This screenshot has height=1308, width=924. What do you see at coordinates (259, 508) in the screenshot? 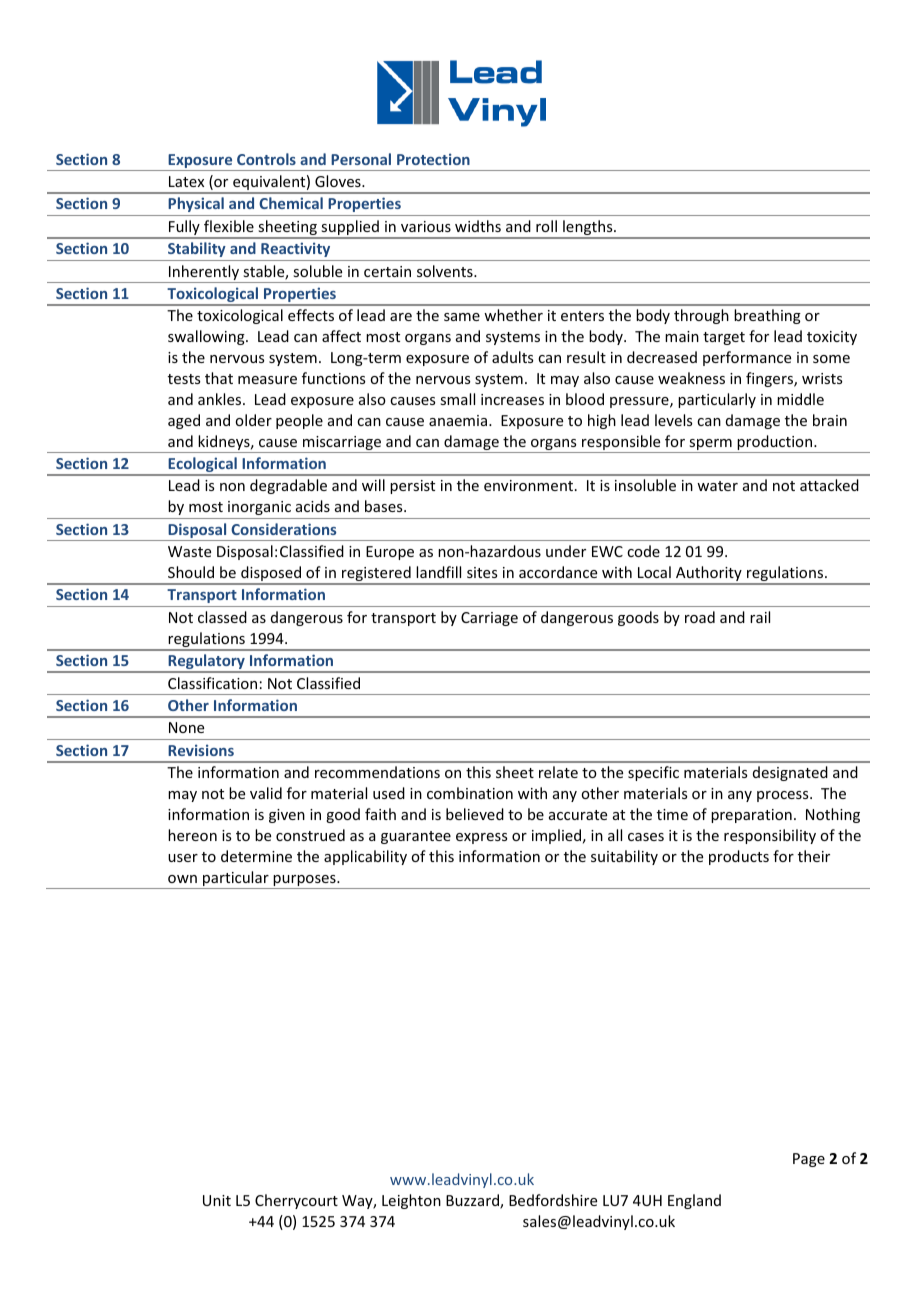
I see `inorganic` at bounding box center [259, 508].
